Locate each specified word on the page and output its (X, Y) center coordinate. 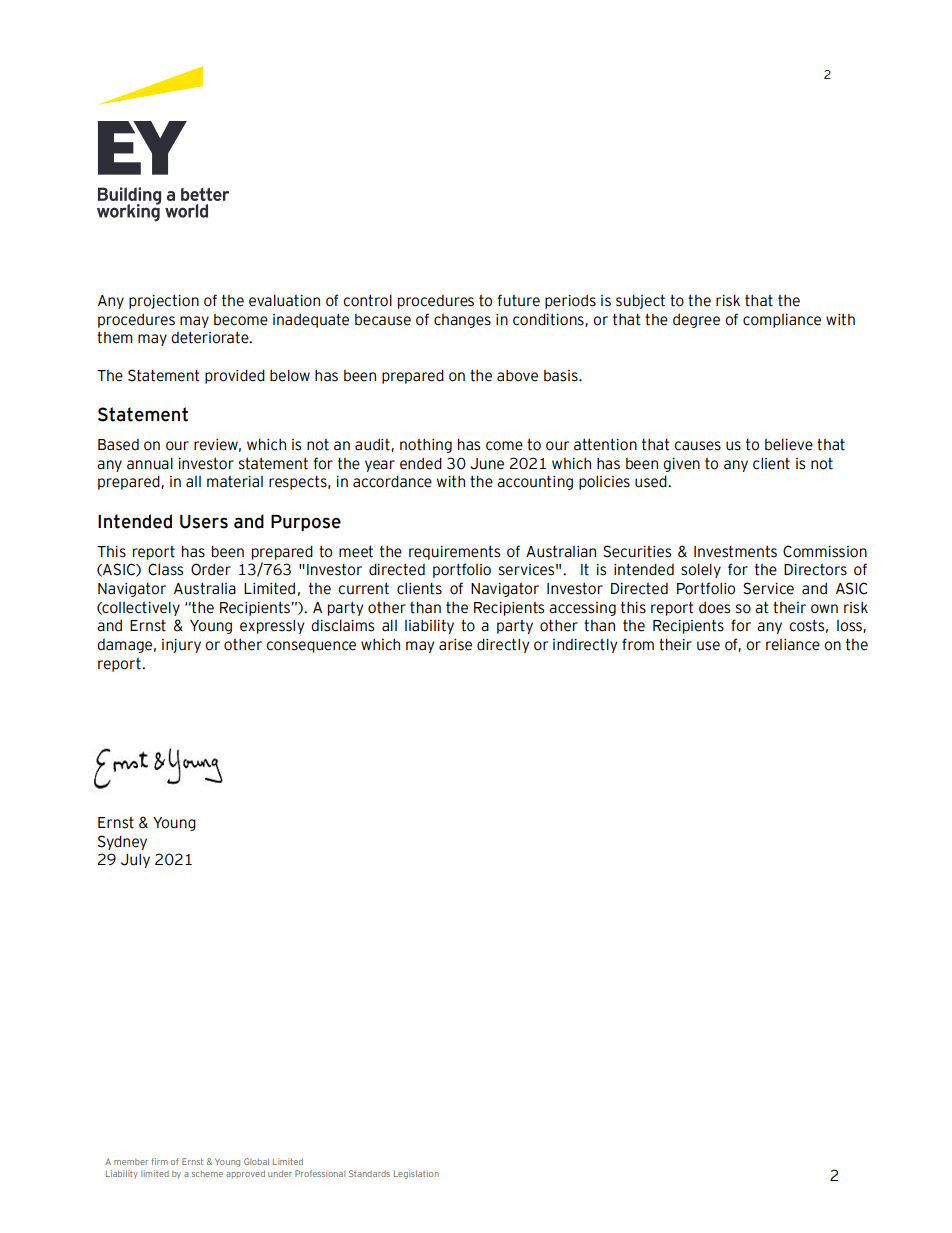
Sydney (122, 842)
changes (462, 320)
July (135, 860)
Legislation (416, 1174)
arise (455, 645)
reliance (793, 644)
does (714, 607)
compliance (782, 320)
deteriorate (211, 337)
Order (211, 569)
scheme (207, 1173)
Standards (369, 1173)
